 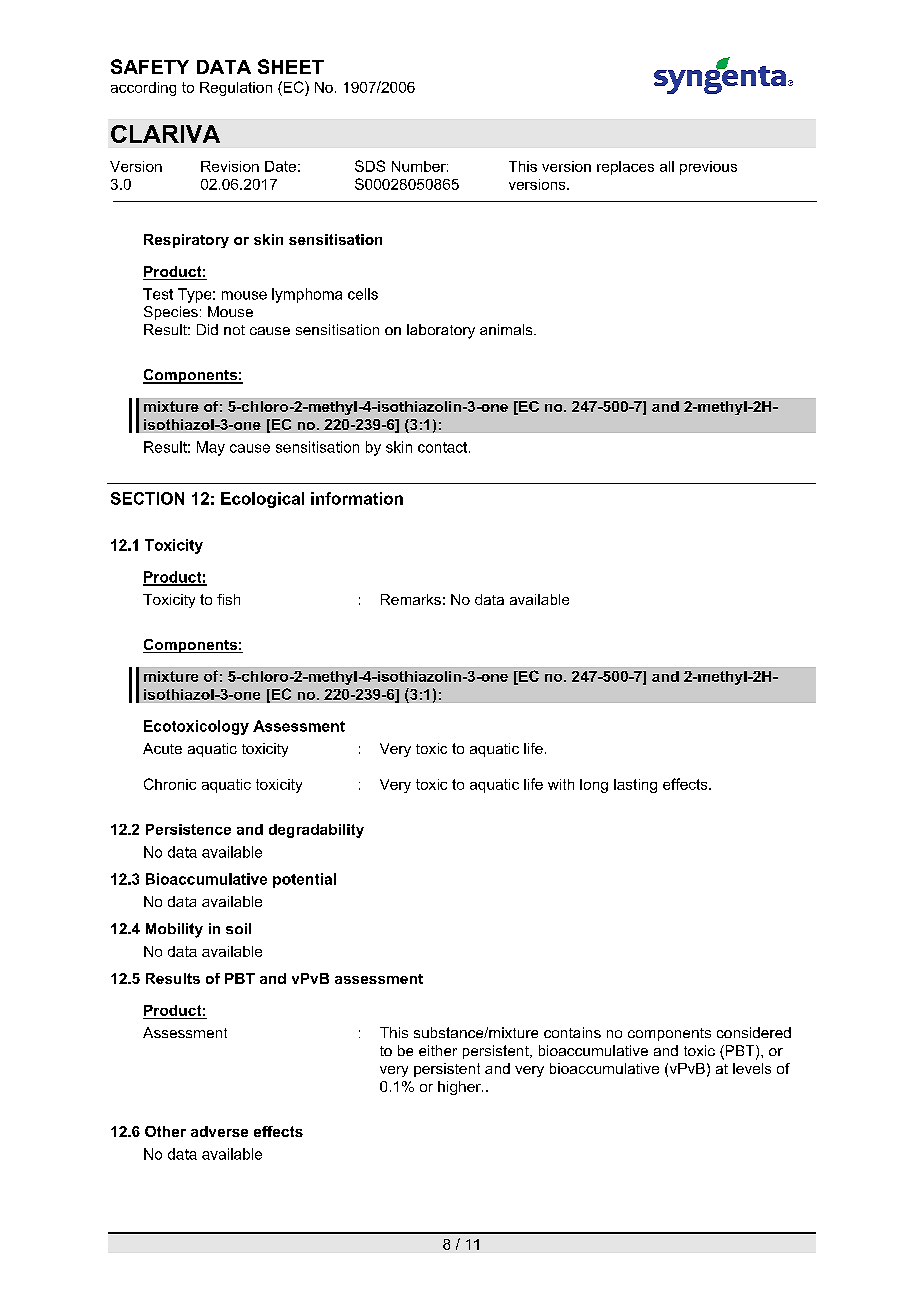 I want to click on laboratory, so click(x=441, y=331).
